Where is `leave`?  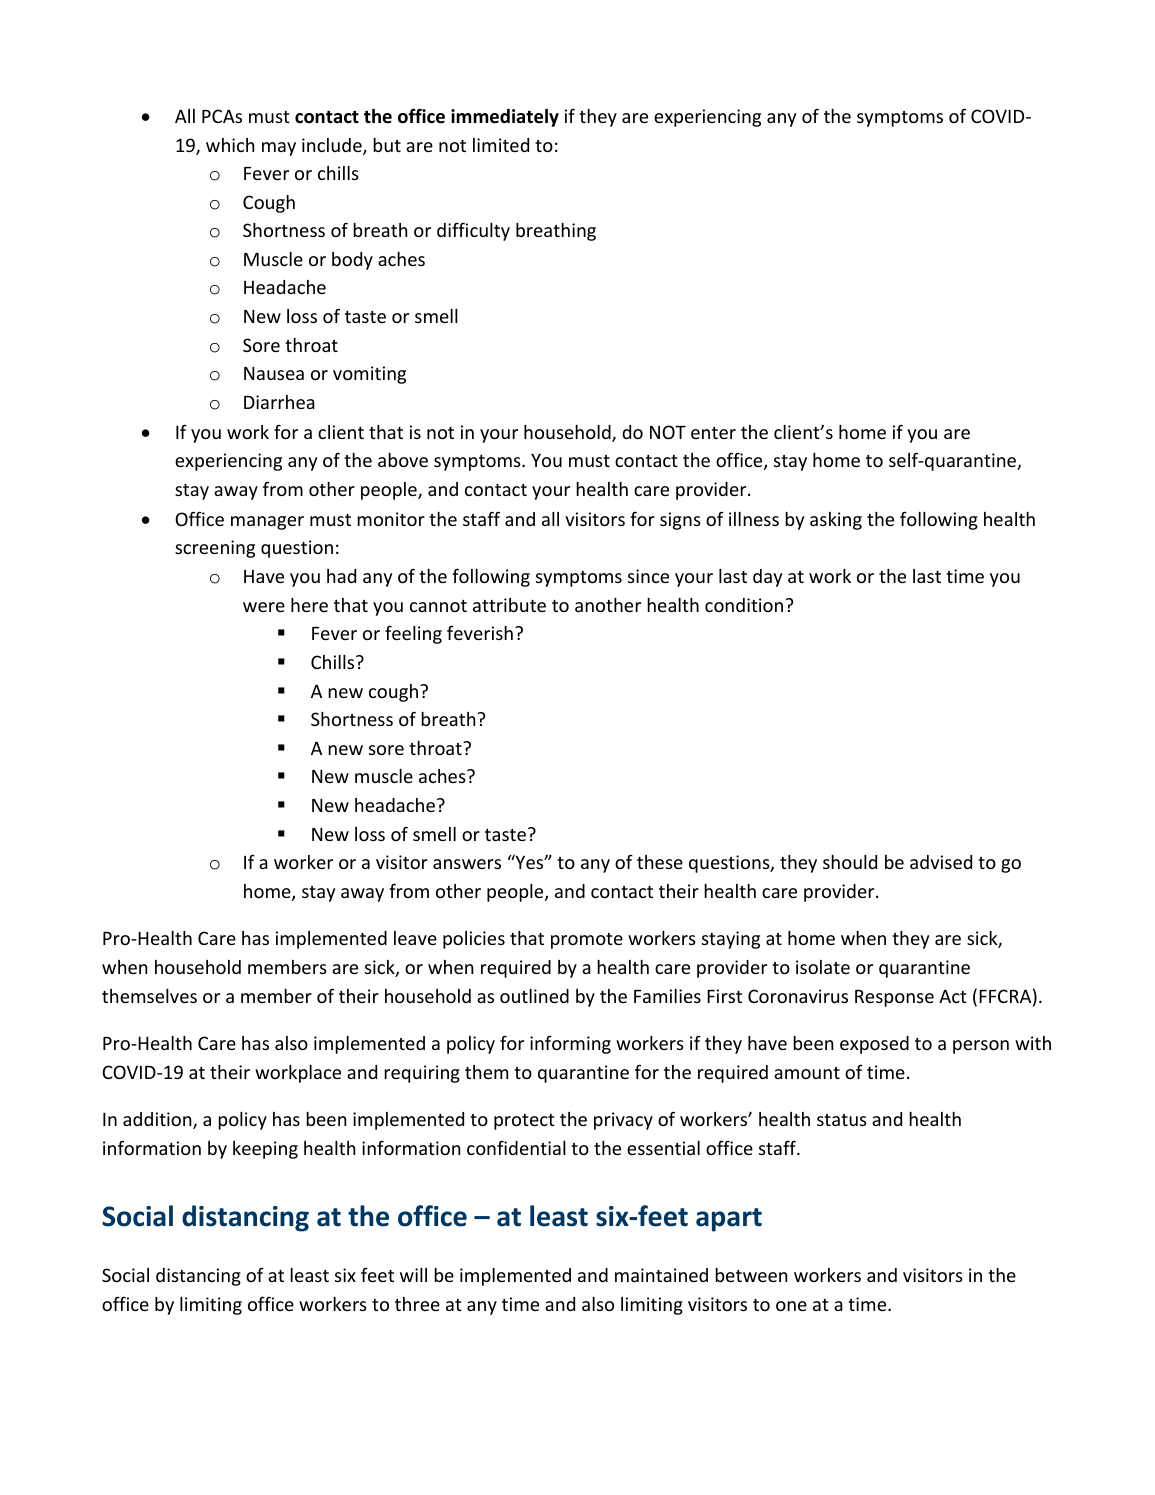
leave is located at coordinates (415, 938).
